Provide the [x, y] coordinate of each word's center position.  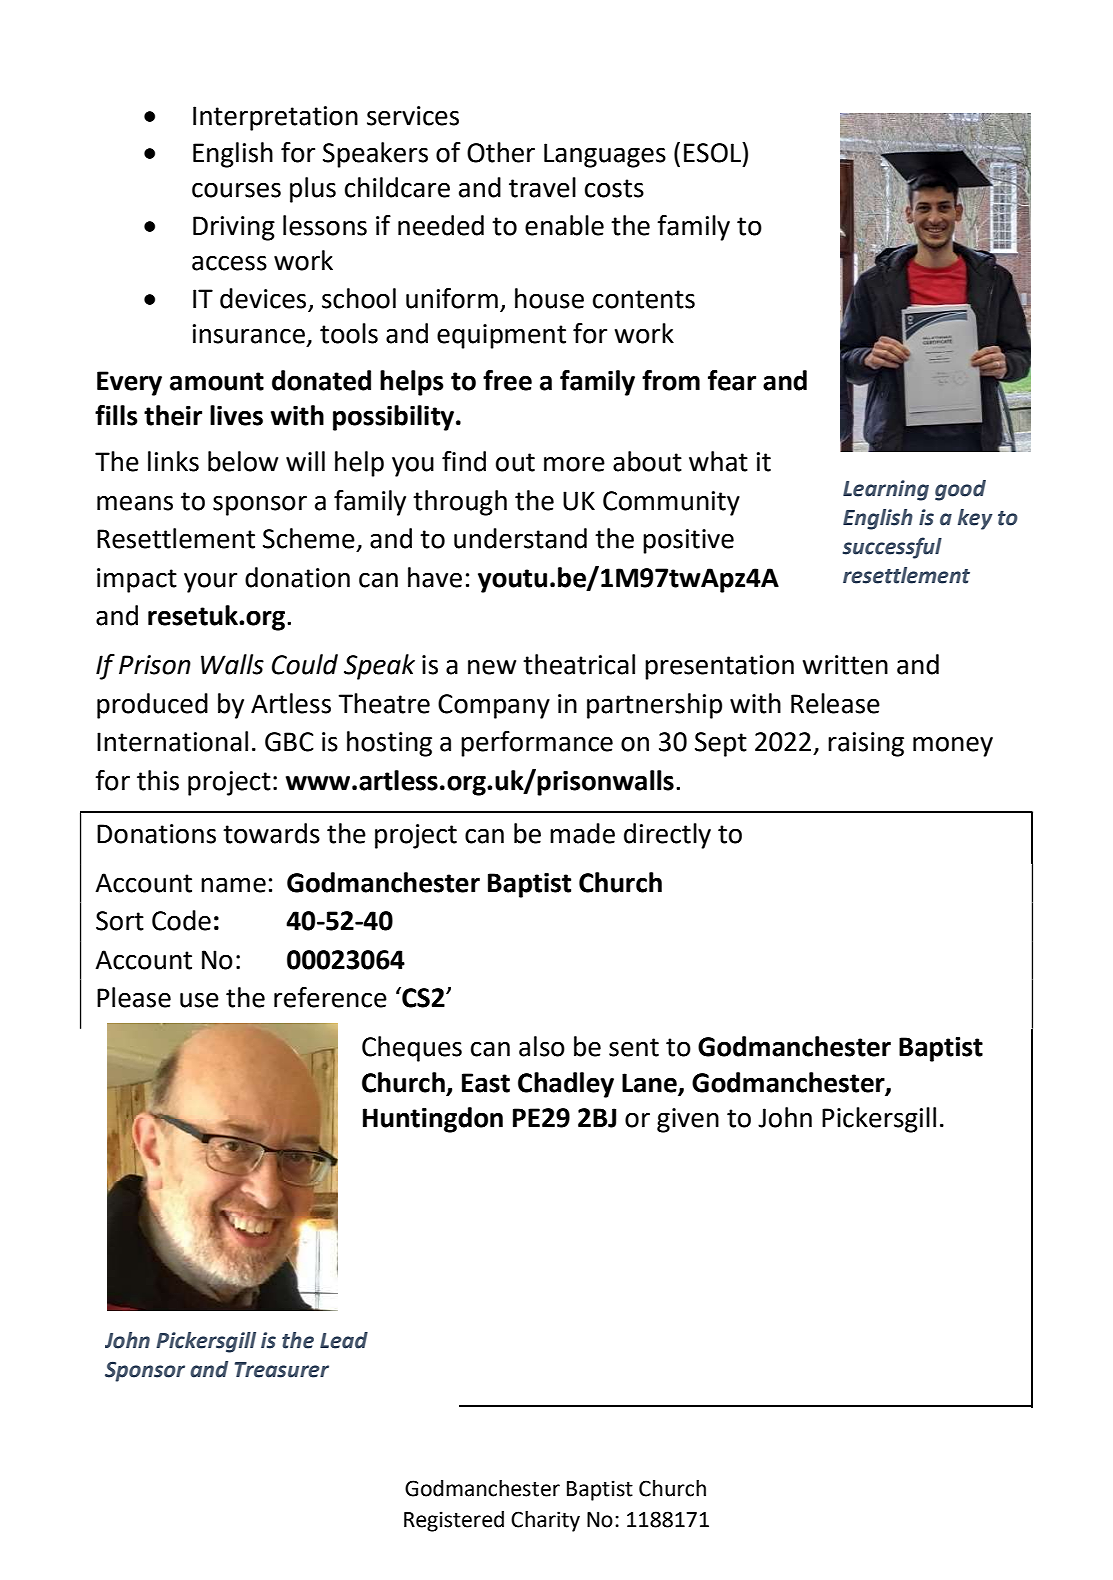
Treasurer [282, 1370]
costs [614, 188]
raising [866, 744]
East [486, 1083]
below [243, 461]
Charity [545, 1521]
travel [542, 187]
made [582, 833]
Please [134, 997]
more [574, 464]
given [688, 1120]
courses [236, 190]
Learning [886, 490]
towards [271, 833]
